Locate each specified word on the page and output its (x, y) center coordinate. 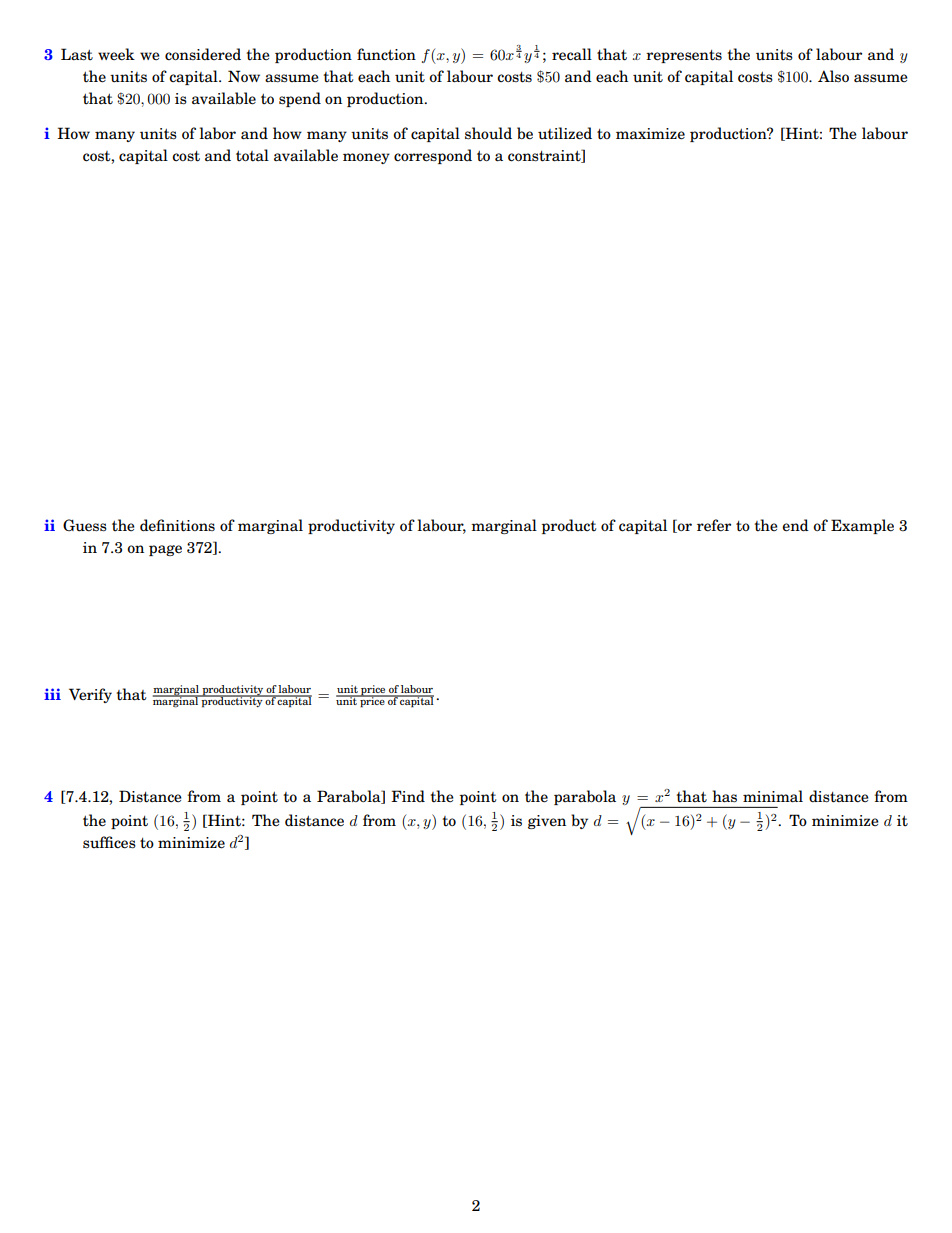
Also (833, 76)
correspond (433, 156)
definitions (177, 525)
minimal (773, 796)
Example (862, 526)
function (386, 54)
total (252, 155)
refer (714, 525)
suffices (109, 842)
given (547, 822)
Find (408, 796)
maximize (650, 134)
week (116, 54)
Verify (90, 695)
